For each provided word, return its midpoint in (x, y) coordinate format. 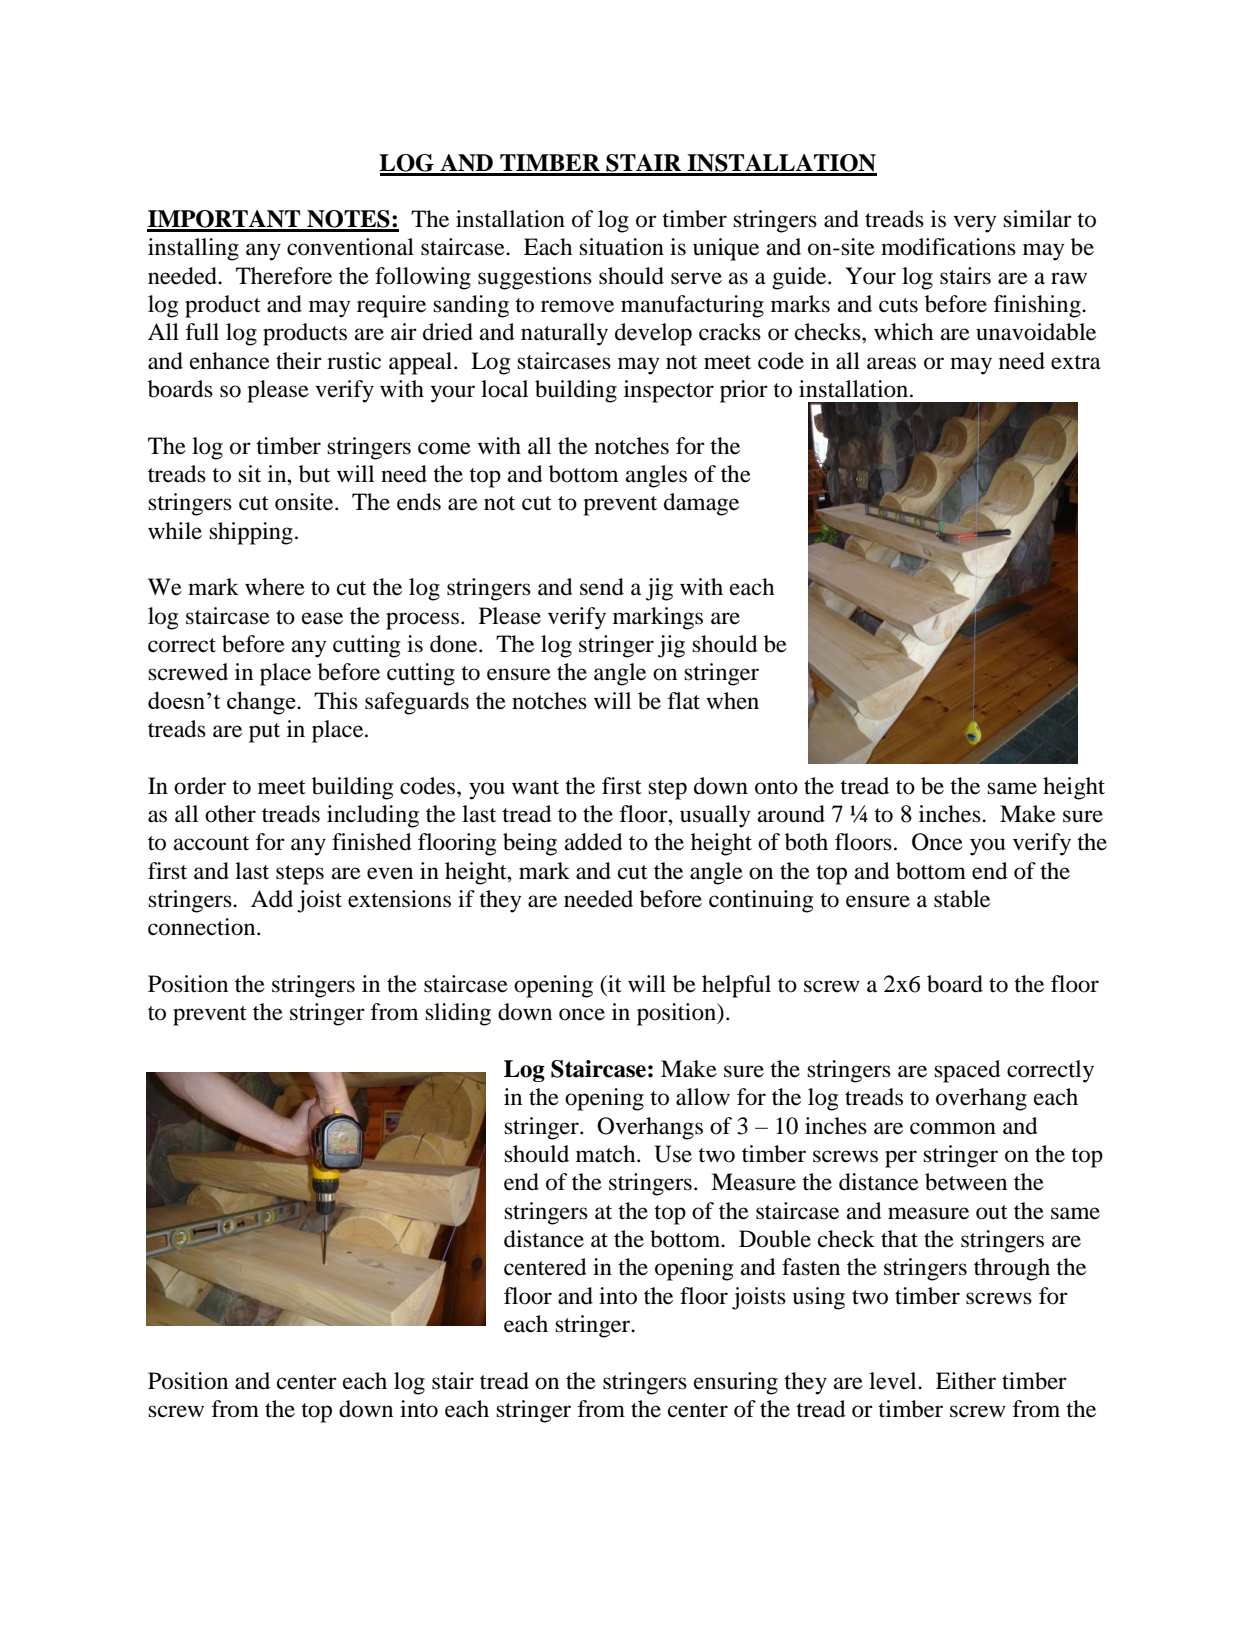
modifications (948, 247)
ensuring (736, 1383)
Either (966, 1381)
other (230, 814)
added (594, 842)
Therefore (284, 276)
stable (962, 899)
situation (621, 247)
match (607, 1154)
